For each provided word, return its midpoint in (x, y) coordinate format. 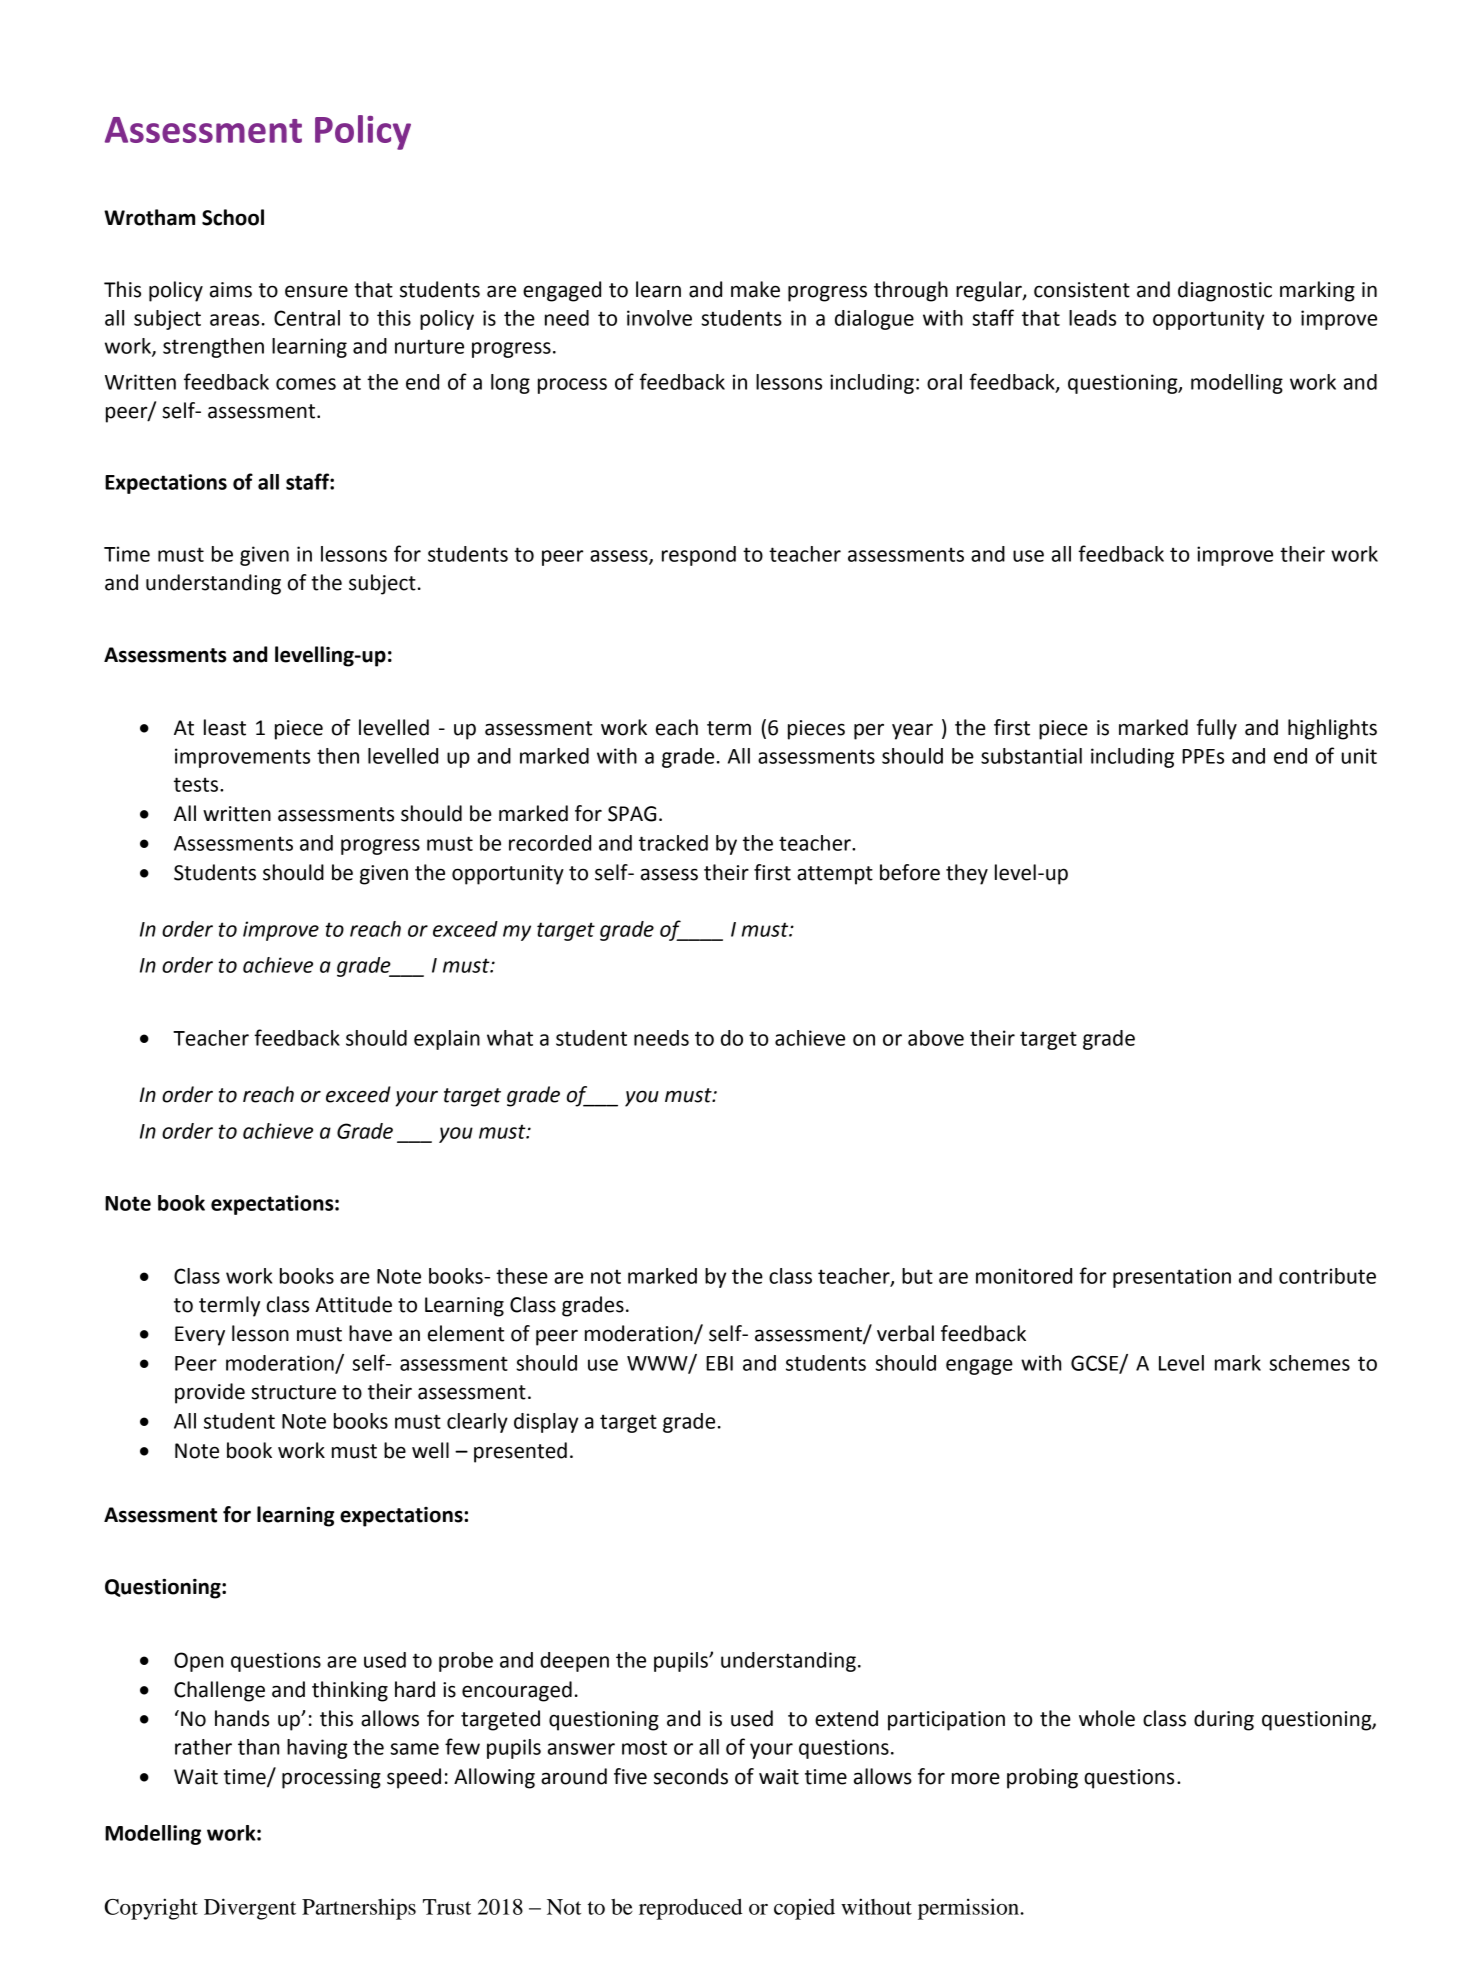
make (755, 289)
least (225, 727)
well (430, 1450)
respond (699, 556)
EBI (719, 1363)
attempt (835, 875)
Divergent (250, 1909)
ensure (316, 291)
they (967, 874)
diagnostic (1225, 291)
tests (197, 784)
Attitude (353, 1304)
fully (1217, 729)
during (1224, 1720)
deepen (574, 1662)
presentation (1172, 1278)
